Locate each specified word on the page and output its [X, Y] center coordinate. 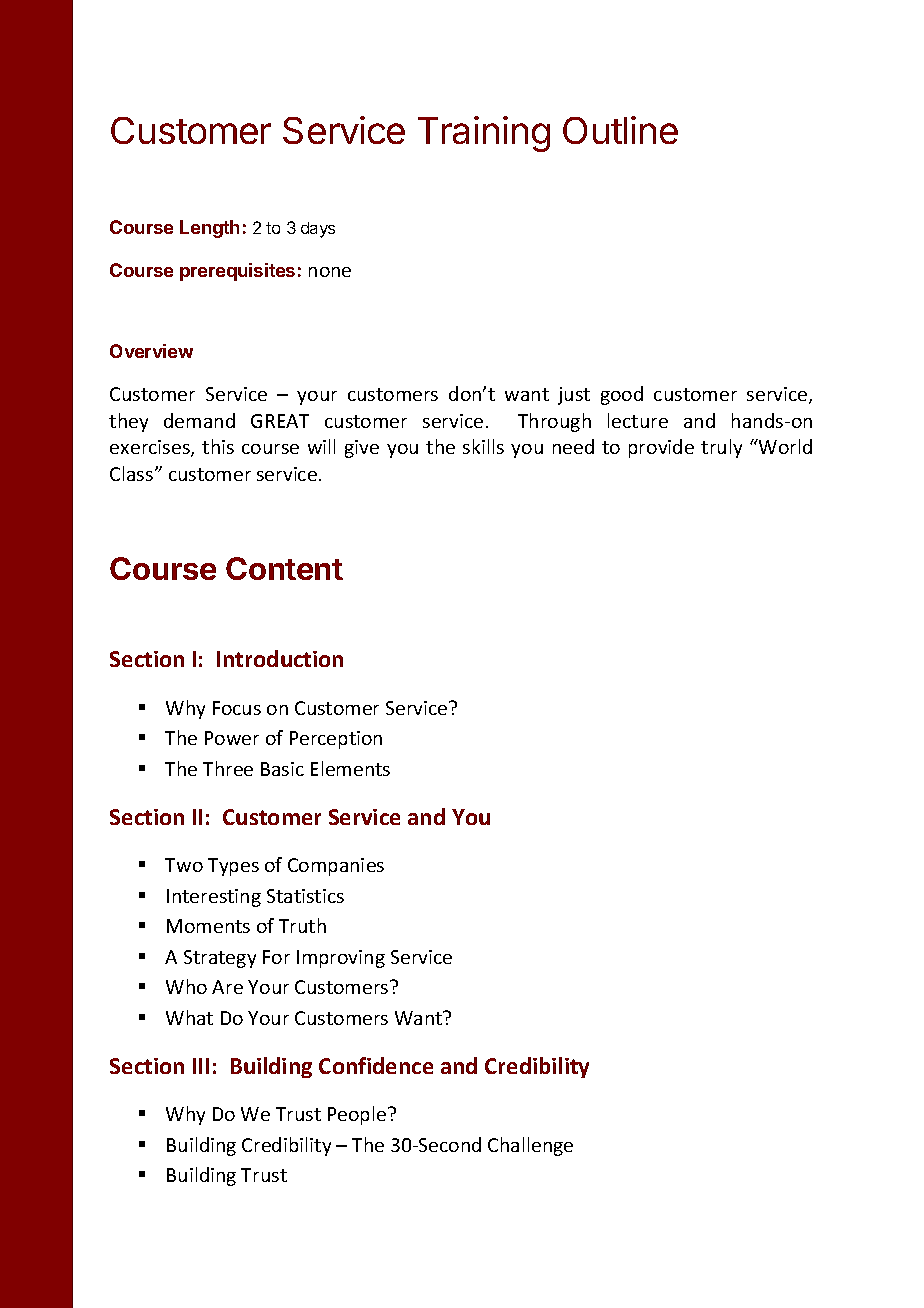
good [622, 395]
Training [484, 134]
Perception [336, 740]
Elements [350, 768]
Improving [341, 959]
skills [483, 446]
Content [284, 568]
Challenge [530, 1146]
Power [232, 738]
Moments [208, 926]
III [201, 1066]
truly [721, 448]
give [362, 449]
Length [209, 229]
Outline [620, 130]
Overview [151, 351]
